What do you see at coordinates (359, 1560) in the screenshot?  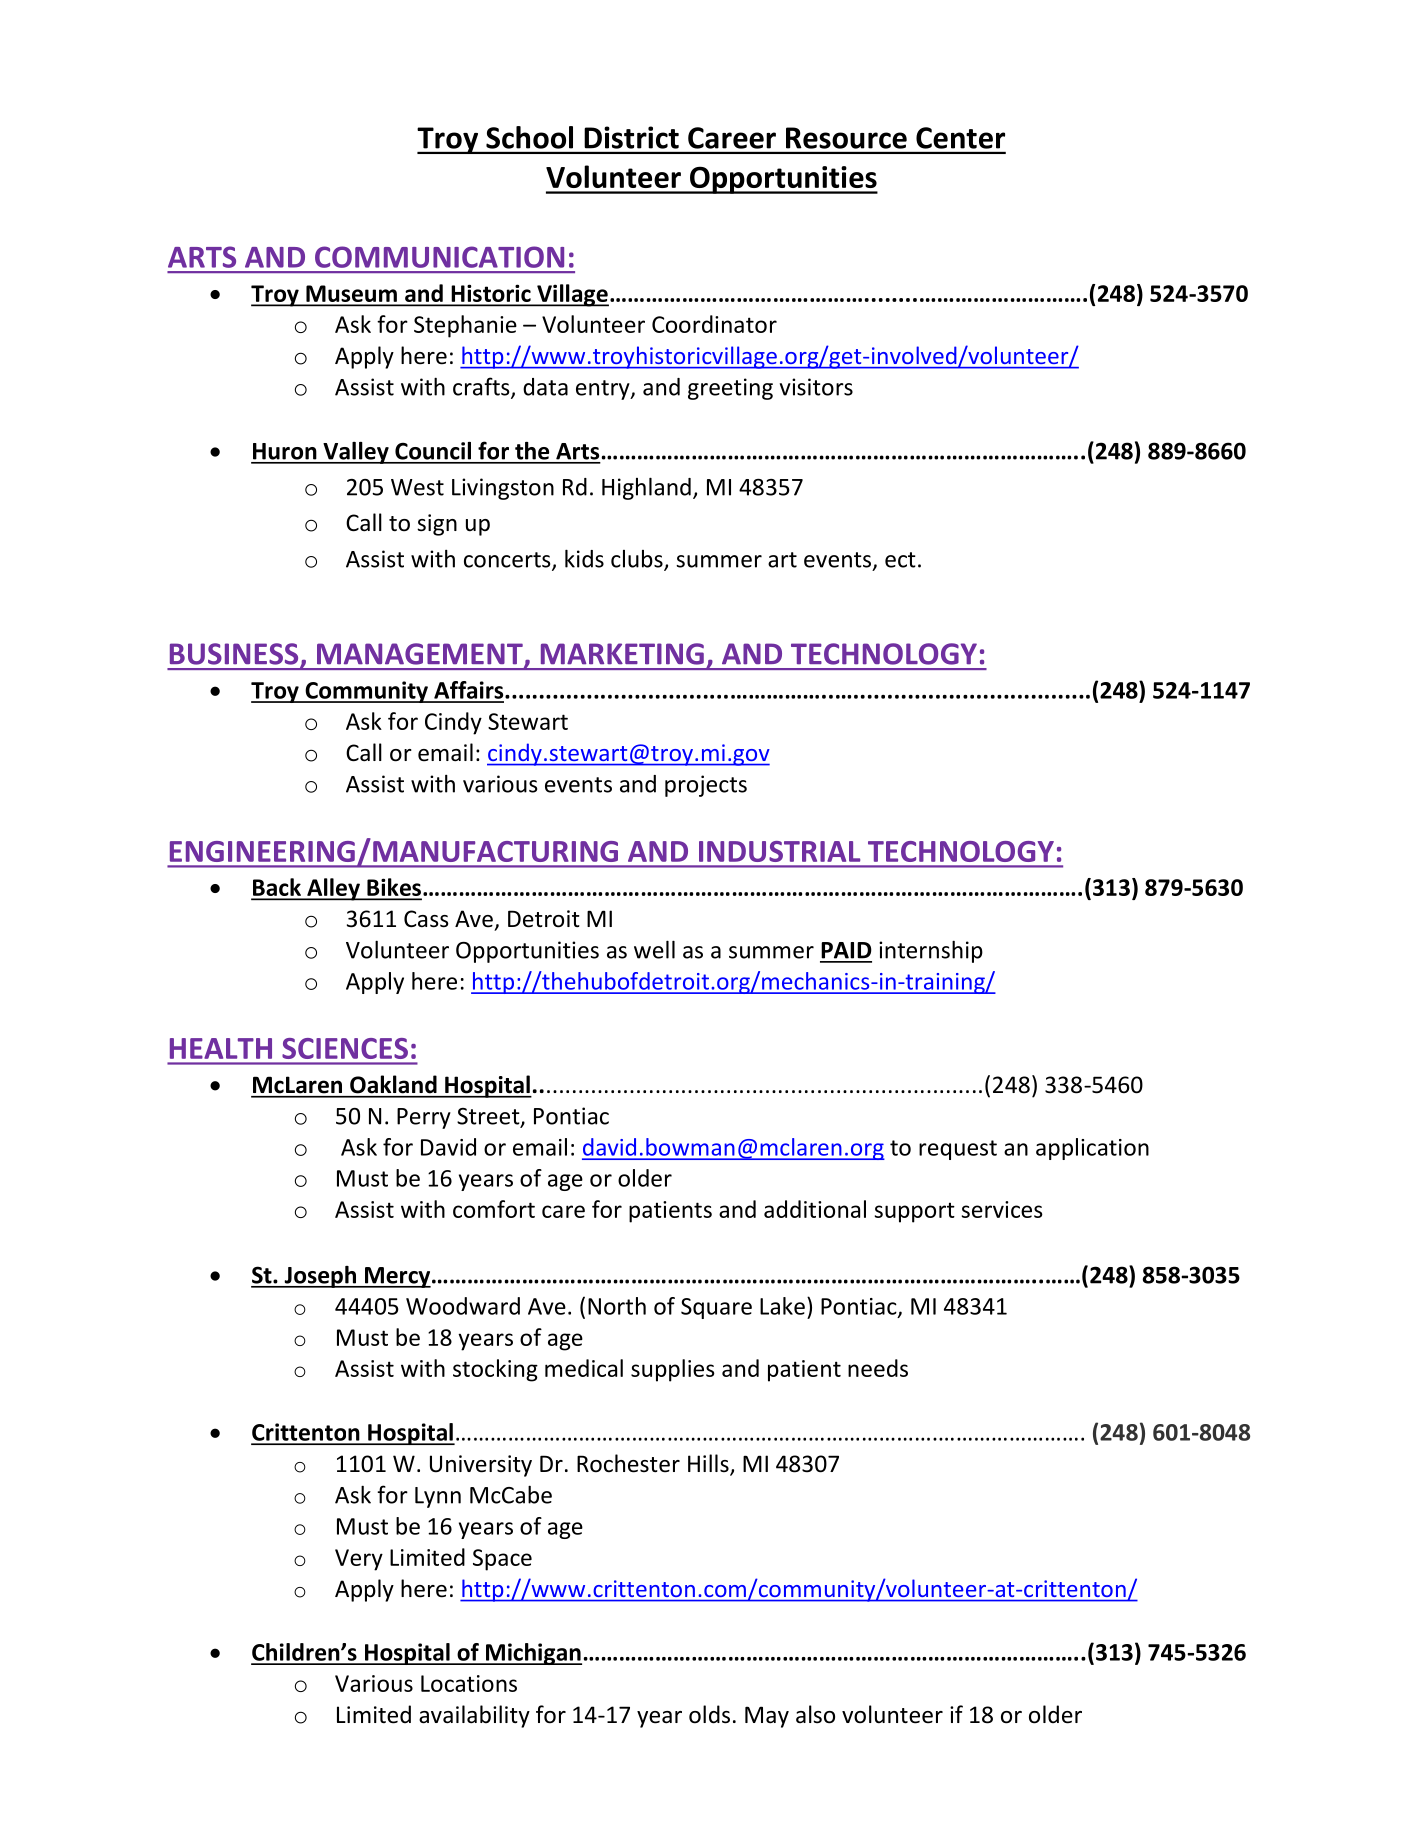 I see `Very` at bounding box center [359, 1560].
